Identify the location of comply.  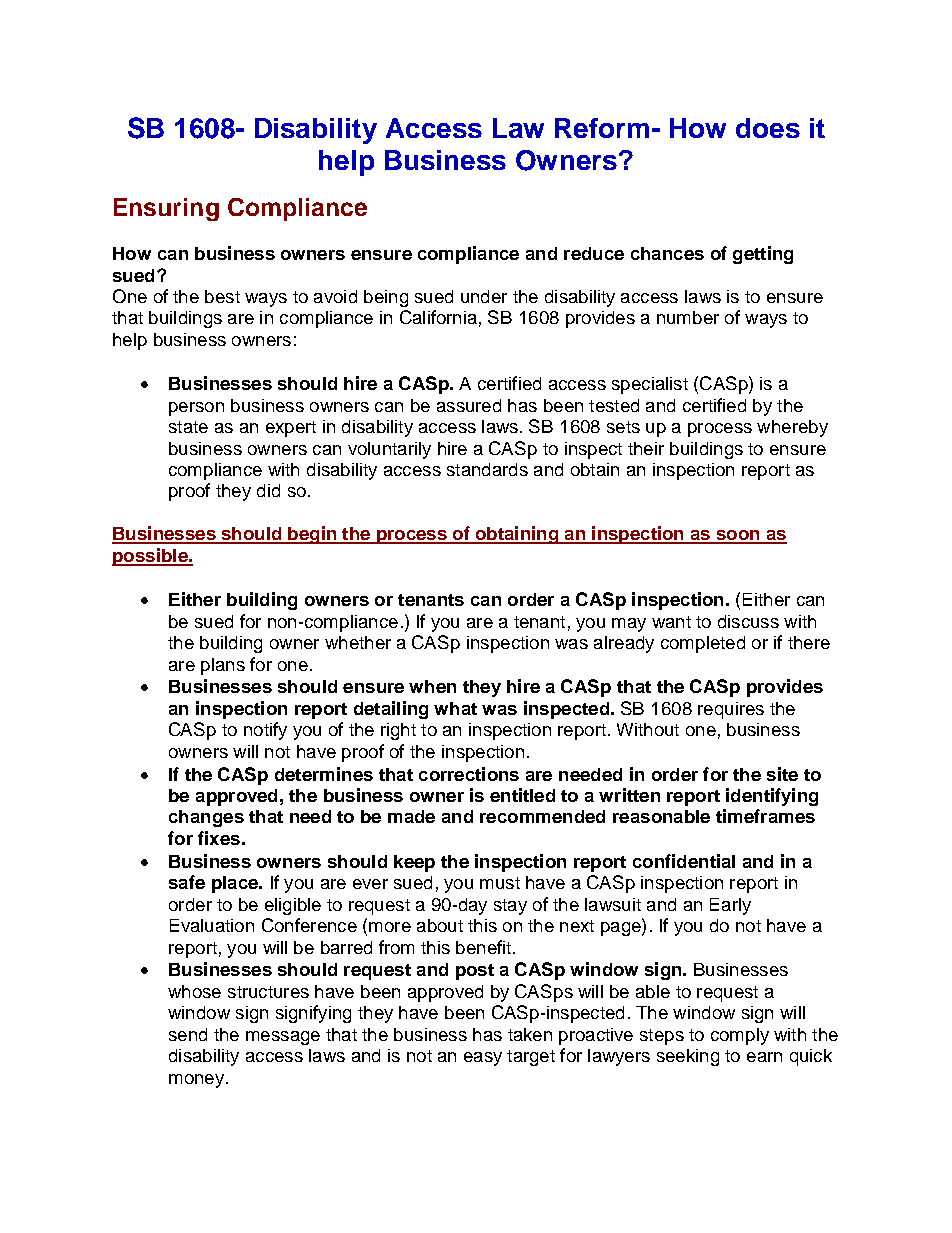
(740, 1036).
